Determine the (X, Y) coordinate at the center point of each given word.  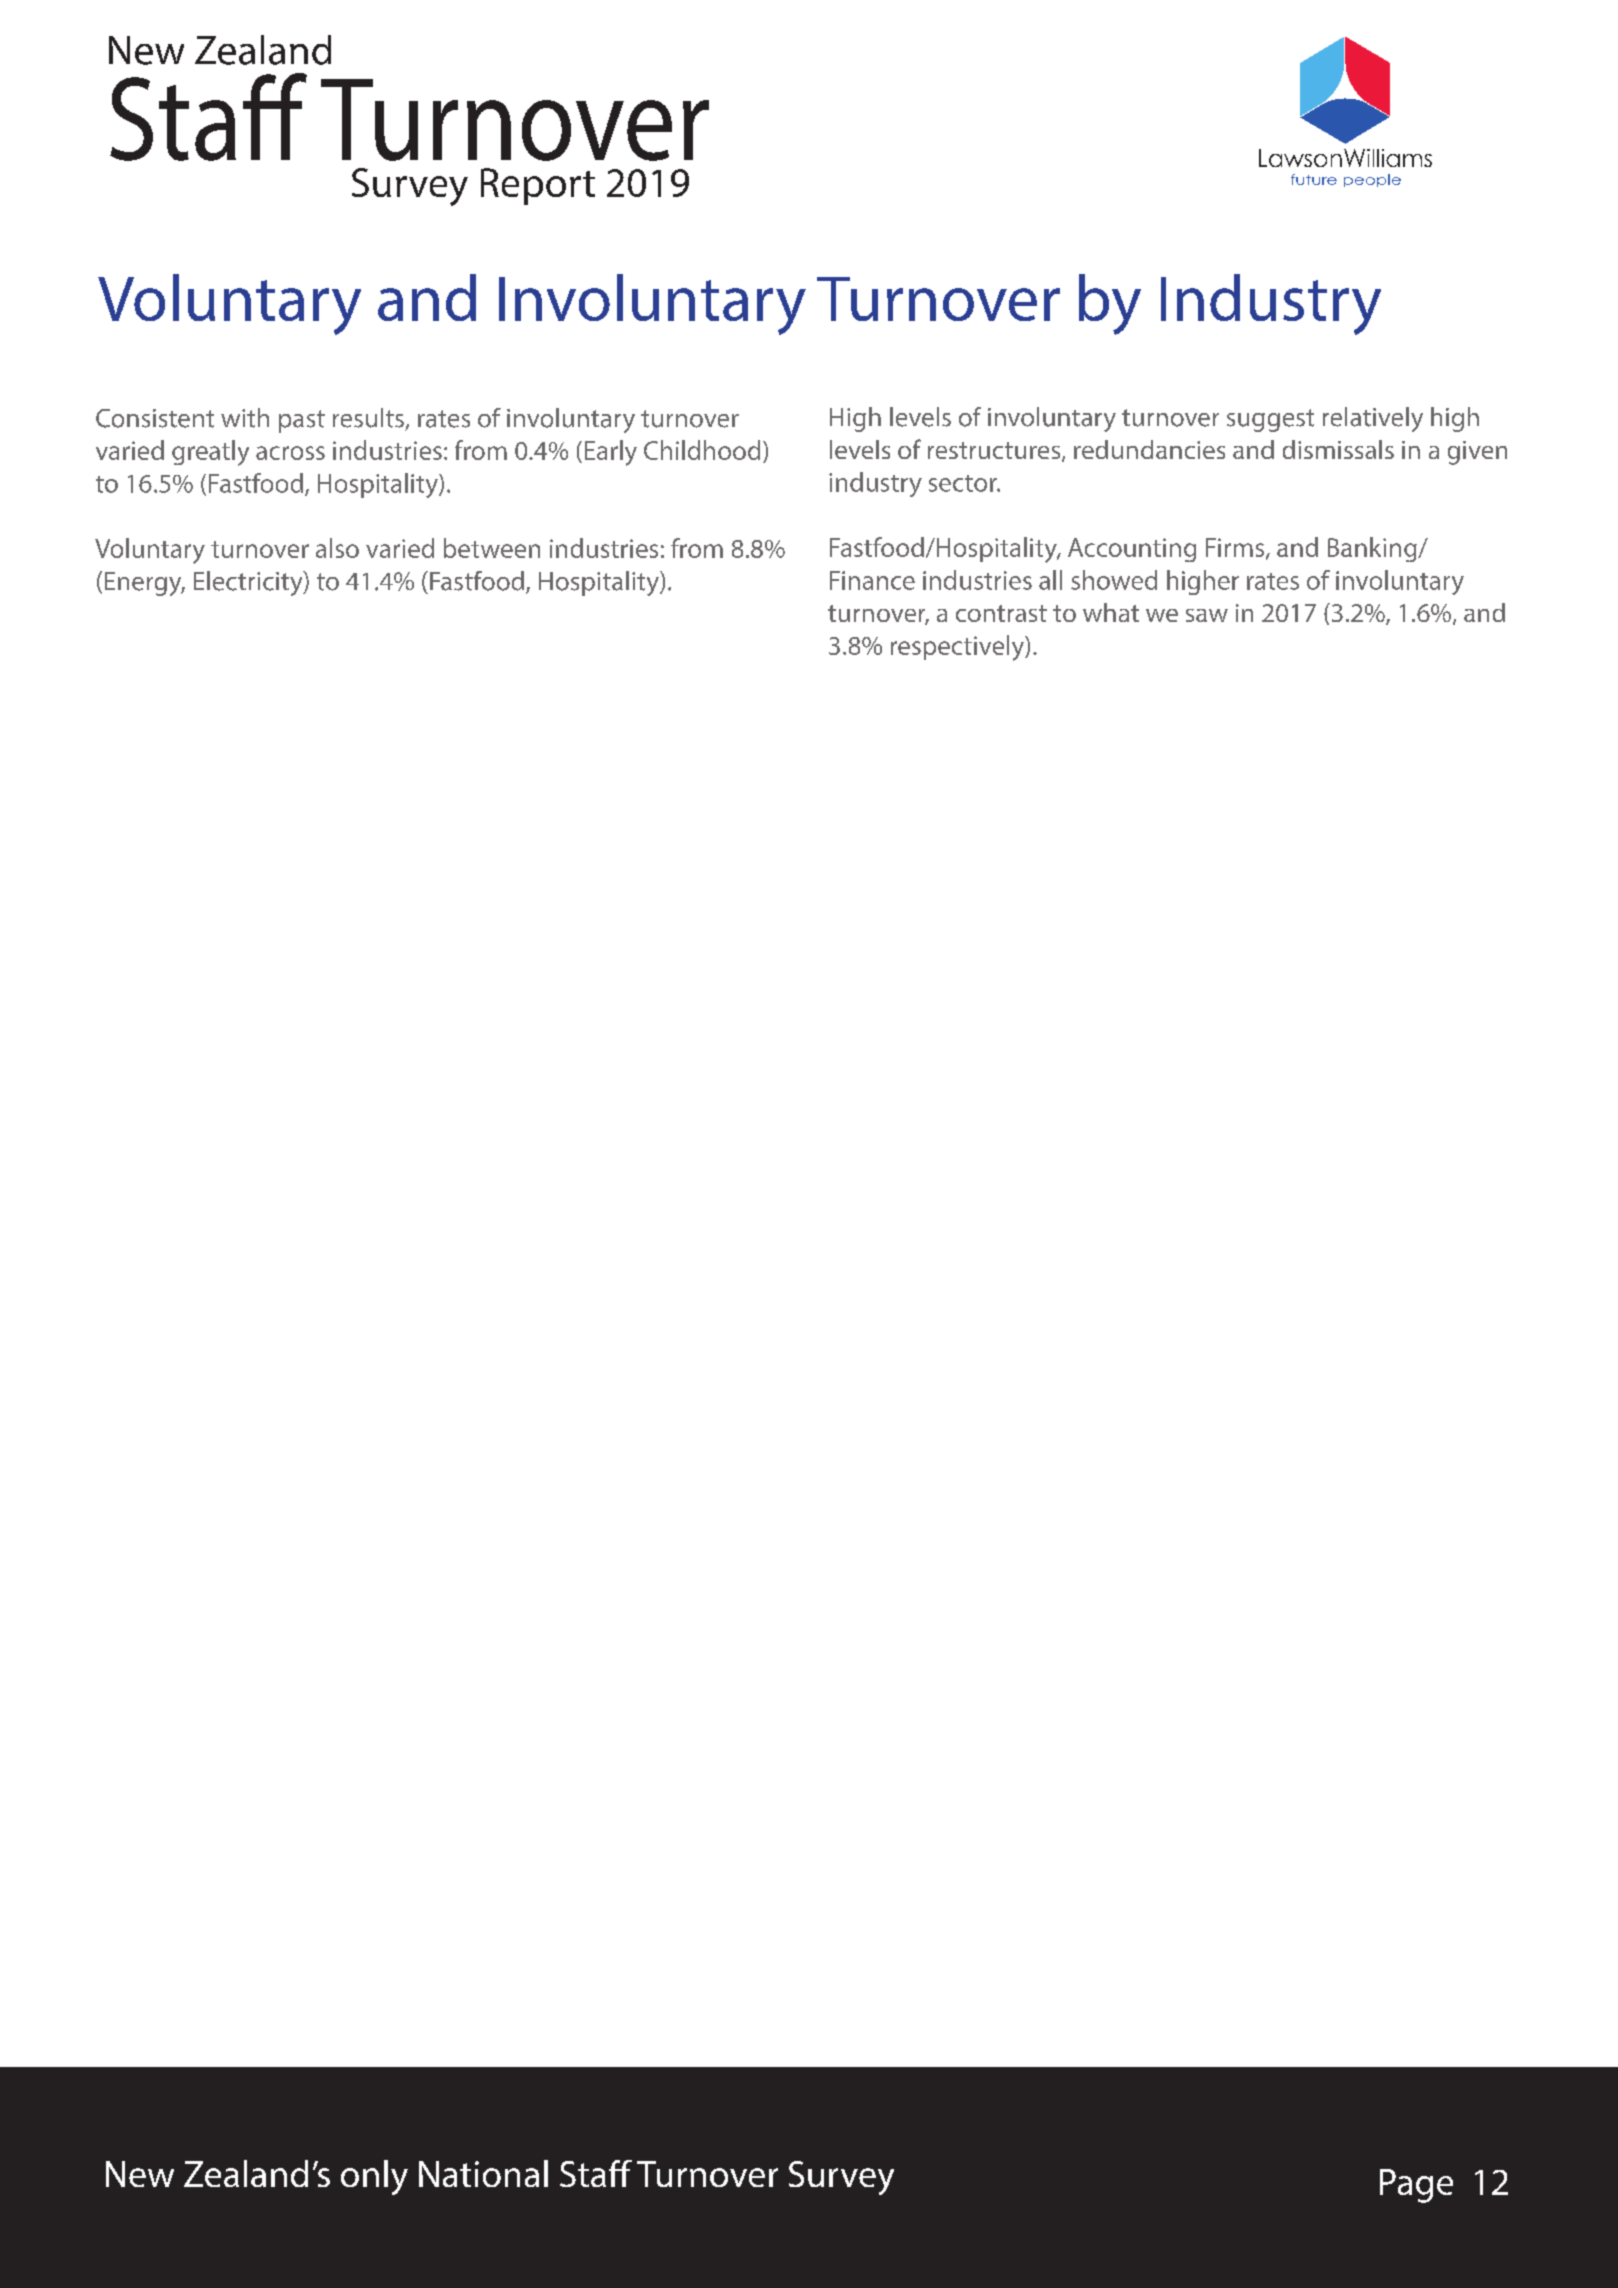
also (337, 548)
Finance (872, 580)
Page (1416, 2186)
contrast (1001, 613)
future (1314, 179)
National (483, 2173)
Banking (1373, 549)
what (1111, 612)
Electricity (249, 583)
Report (538, 186)
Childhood (702, 450)
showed (1114, 580)
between (492, 548)
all (1050, 580)
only (374, 2177)
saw (1207, 615)
